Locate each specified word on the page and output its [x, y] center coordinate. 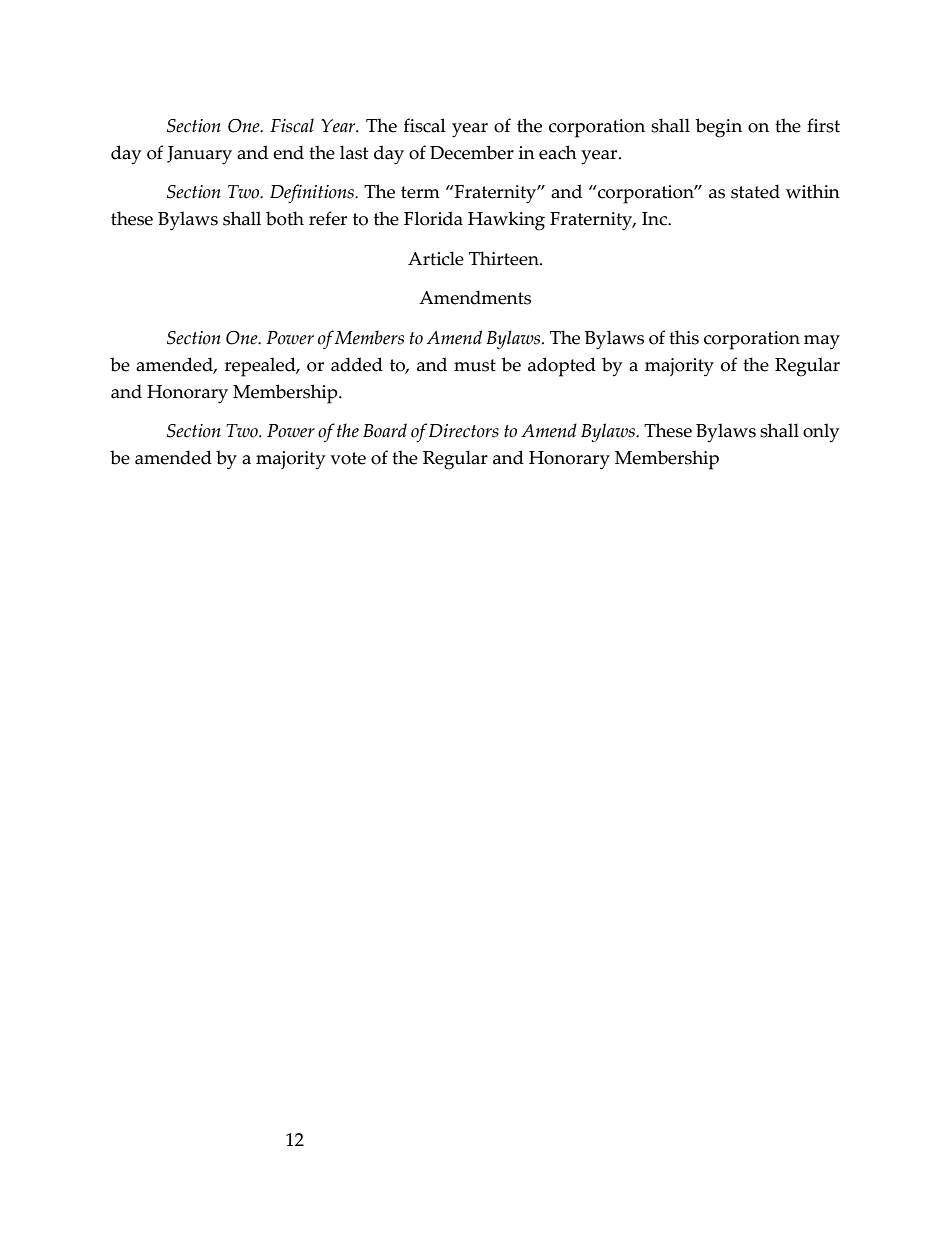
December [472, 152]
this [684, 337]
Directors [464, 431]
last [354, 152]
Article [436, 258]
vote [348, 458]
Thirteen [505, 258]
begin [719, 128]
